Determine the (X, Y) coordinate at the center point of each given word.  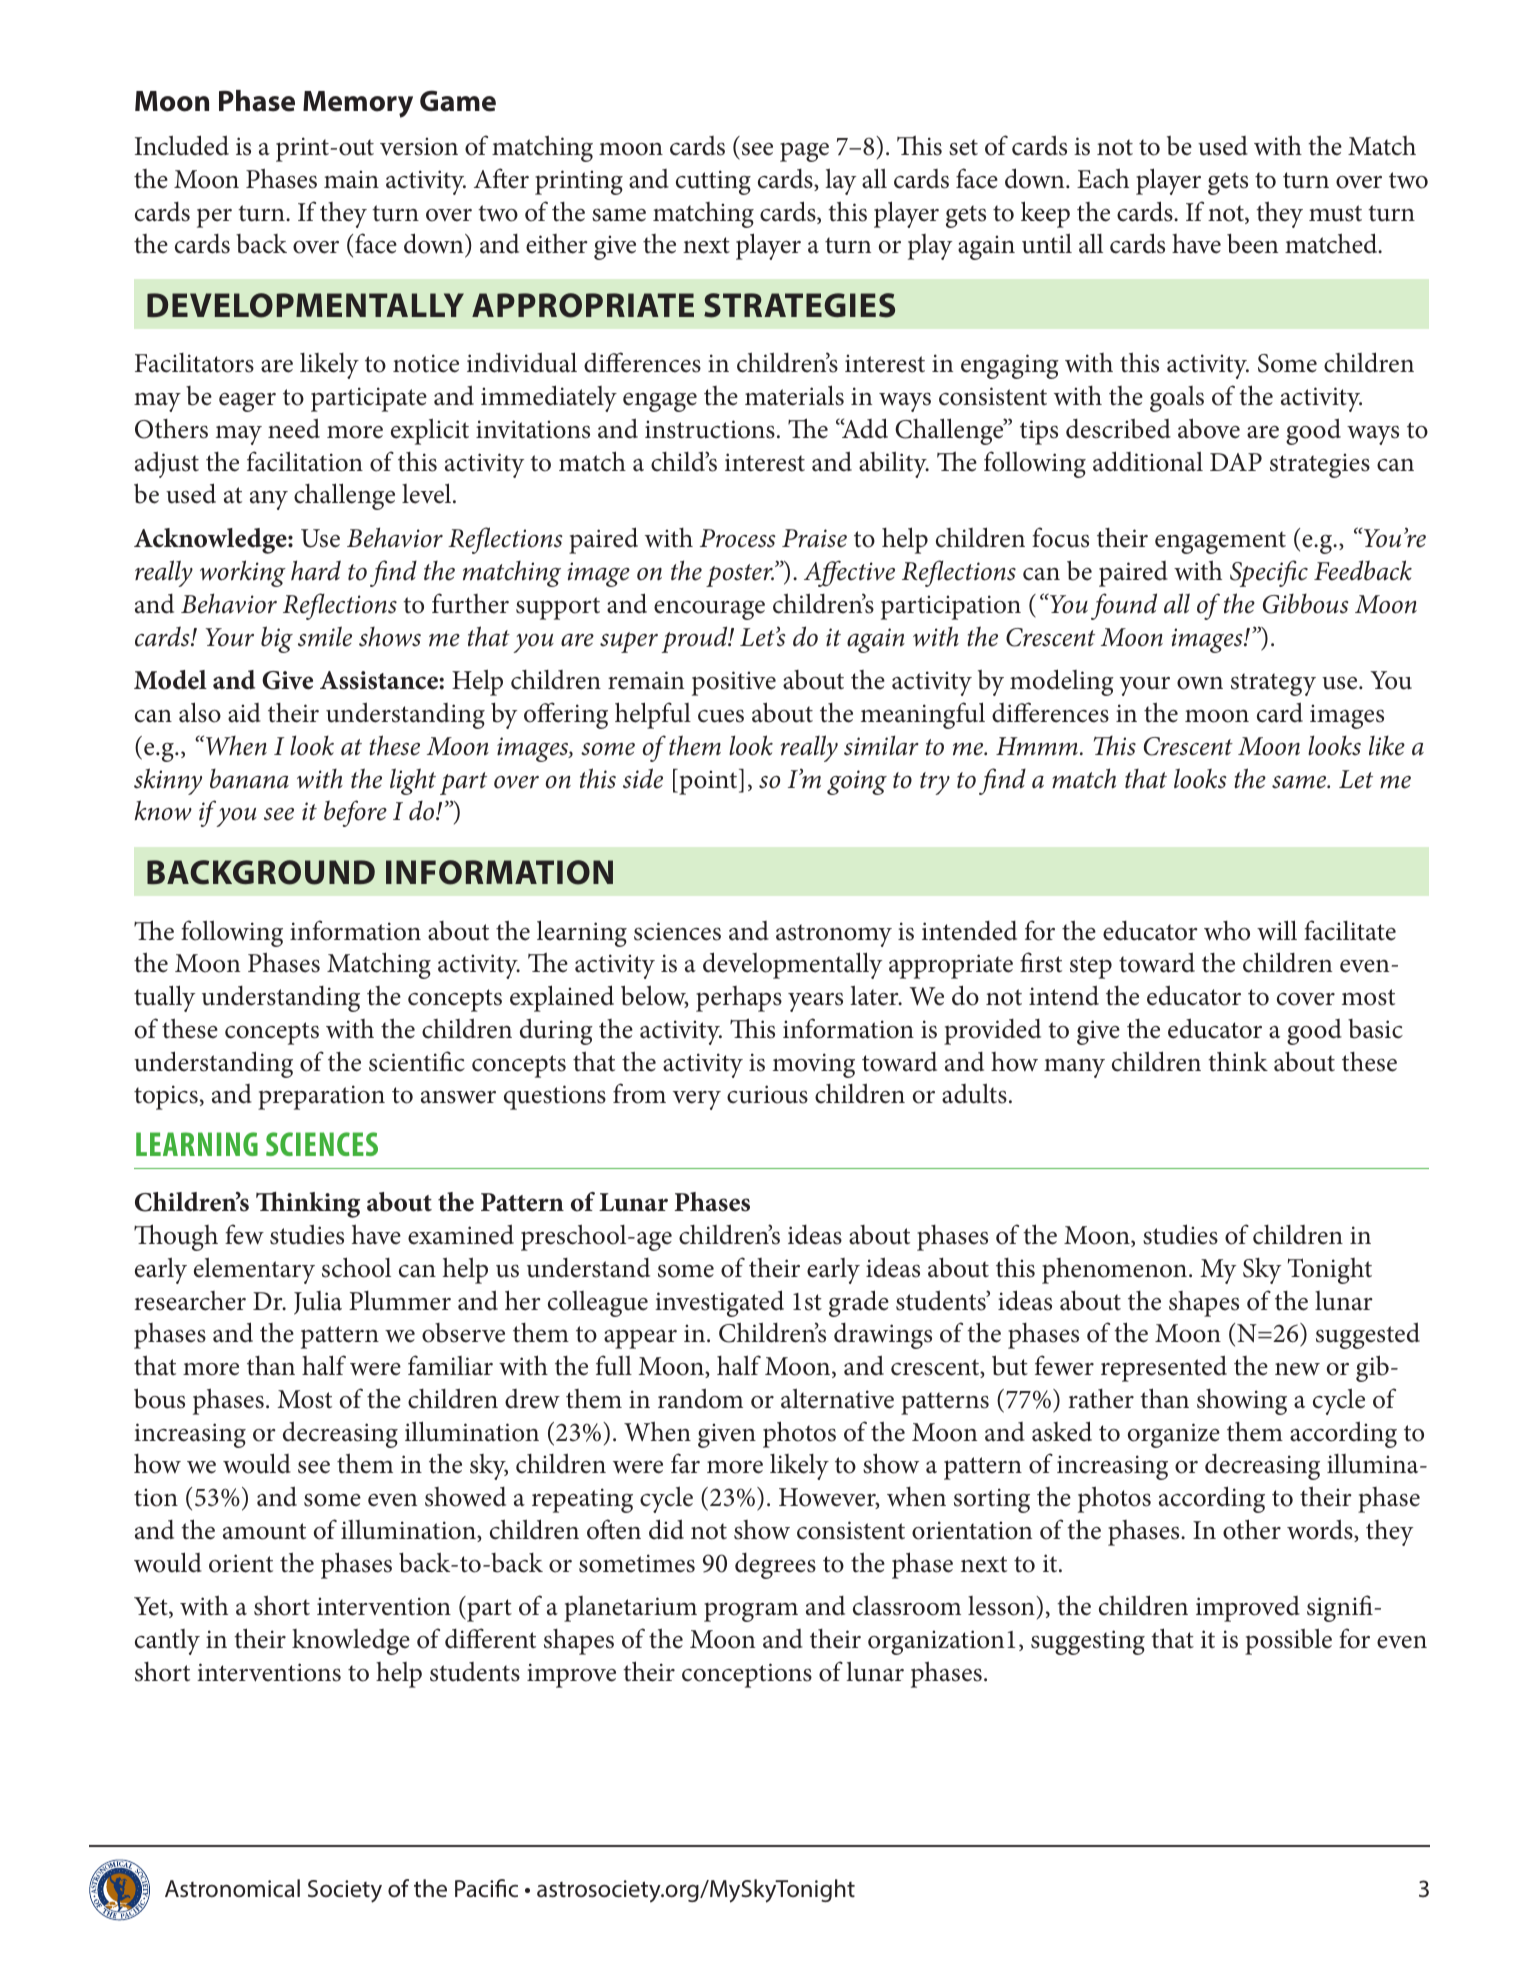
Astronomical (232, 1888)
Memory (358, 104)
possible (1288, 1641)
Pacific (486, 1888)
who (1227, 931)
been (1252, 243)
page (804, 152)
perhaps (739, 999)
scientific (417, 1061)
